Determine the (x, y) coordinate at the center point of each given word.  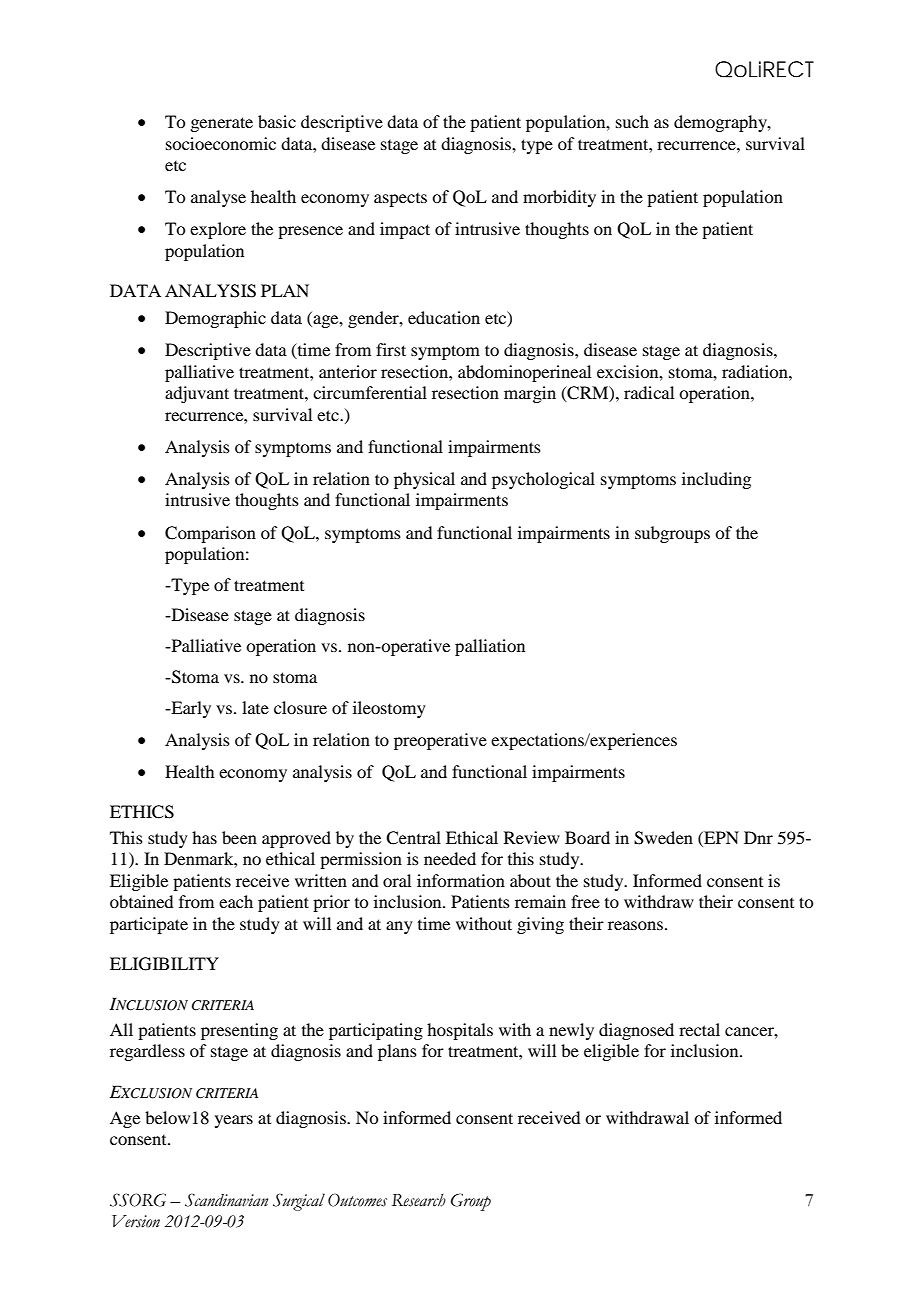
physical (424, 480)
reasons (635, 925)
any (399, 927)
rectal (699, 1029)
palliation (490, 647)
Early (190, 709)
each (236, 901)
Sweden (663, 838)
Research (419, 1200)
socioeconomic (221, 143)
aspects (400, 200)
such (632, 121)
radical (649, 392)
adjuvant (197, 394)
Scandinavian (226, 1200)
